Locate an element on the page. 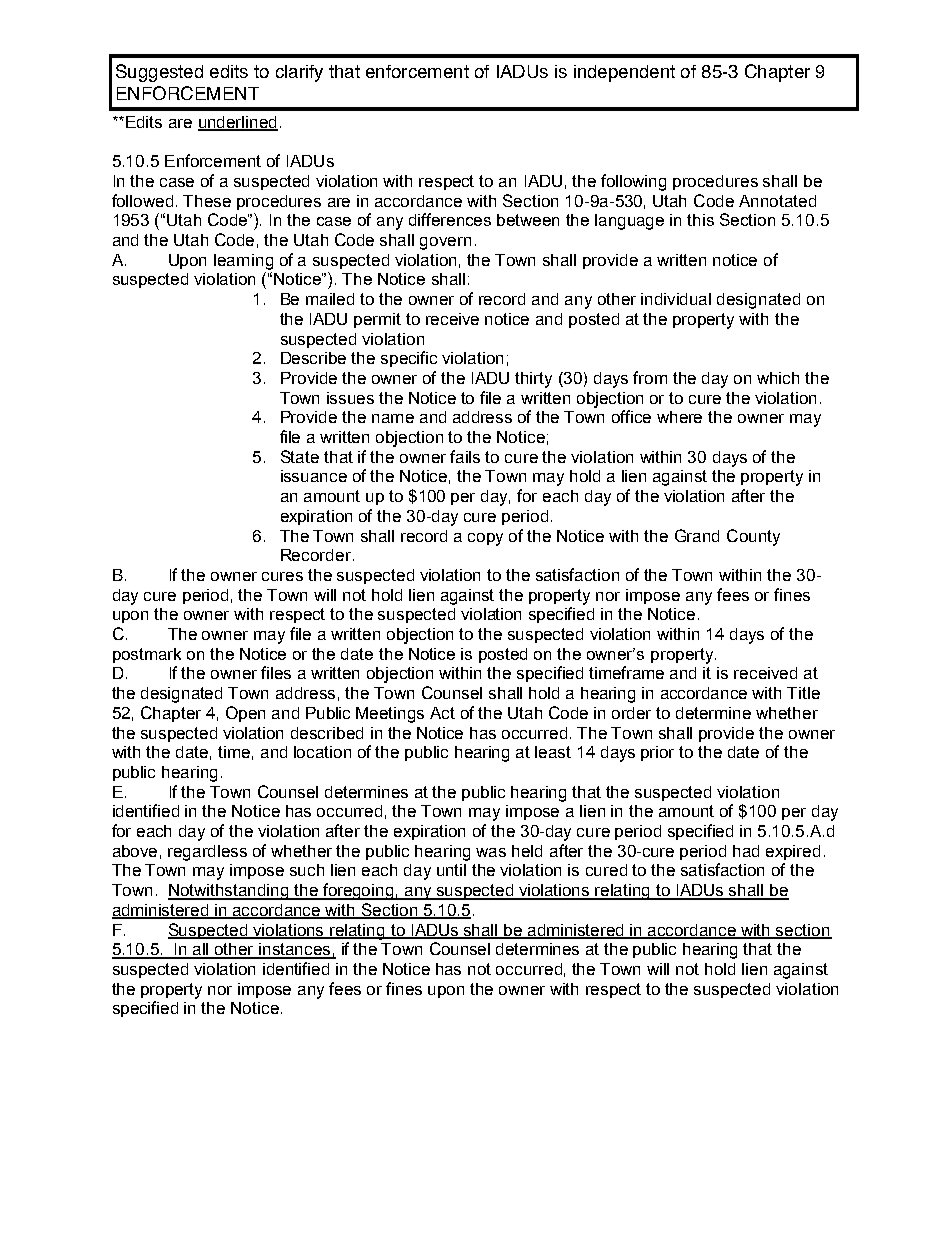  Annotated is located at coordinates (777, 201).
